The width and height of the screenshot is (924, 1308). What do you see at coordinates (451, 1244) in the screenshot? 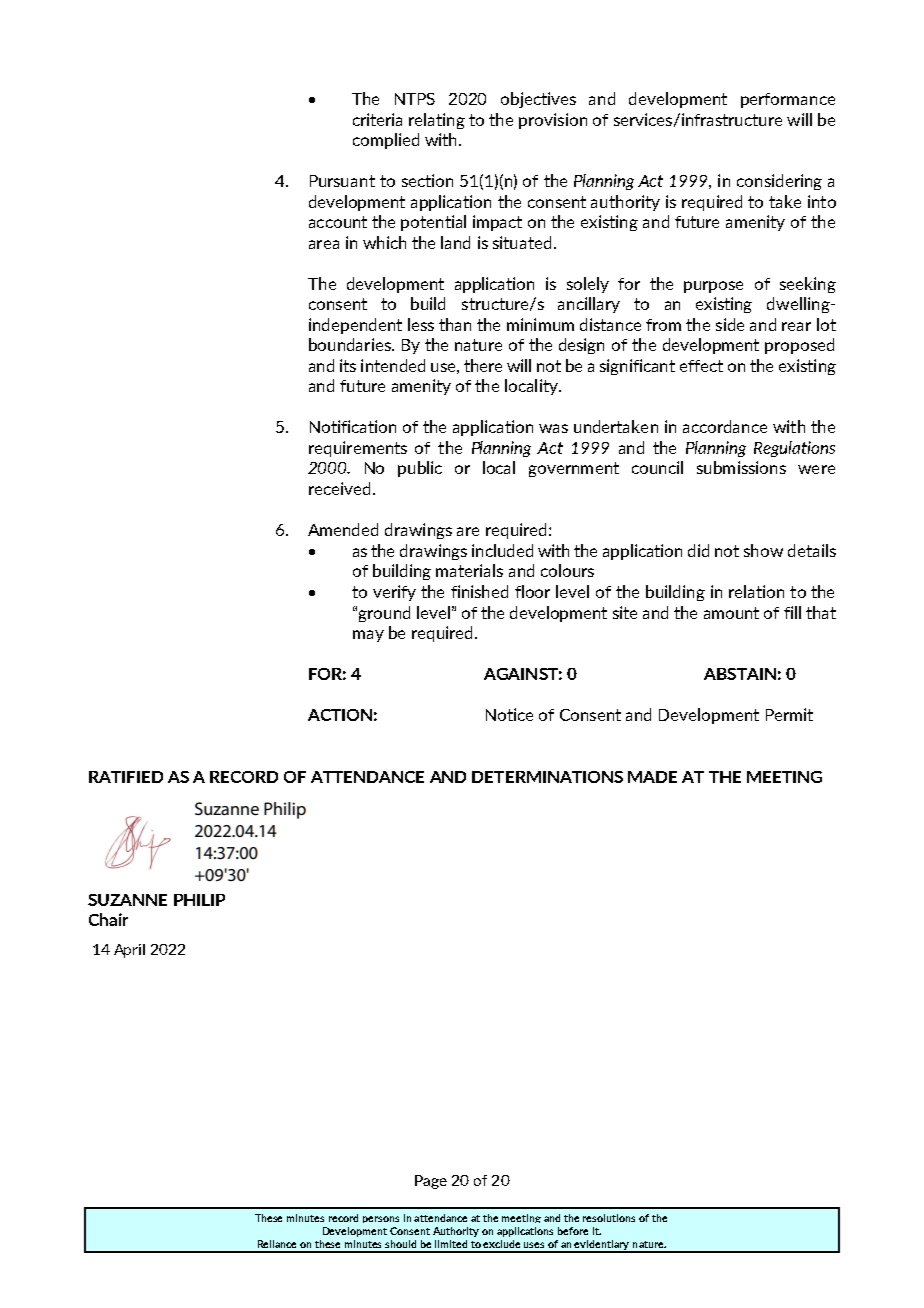
I see `limited` at bounding box center [451, 1244].
